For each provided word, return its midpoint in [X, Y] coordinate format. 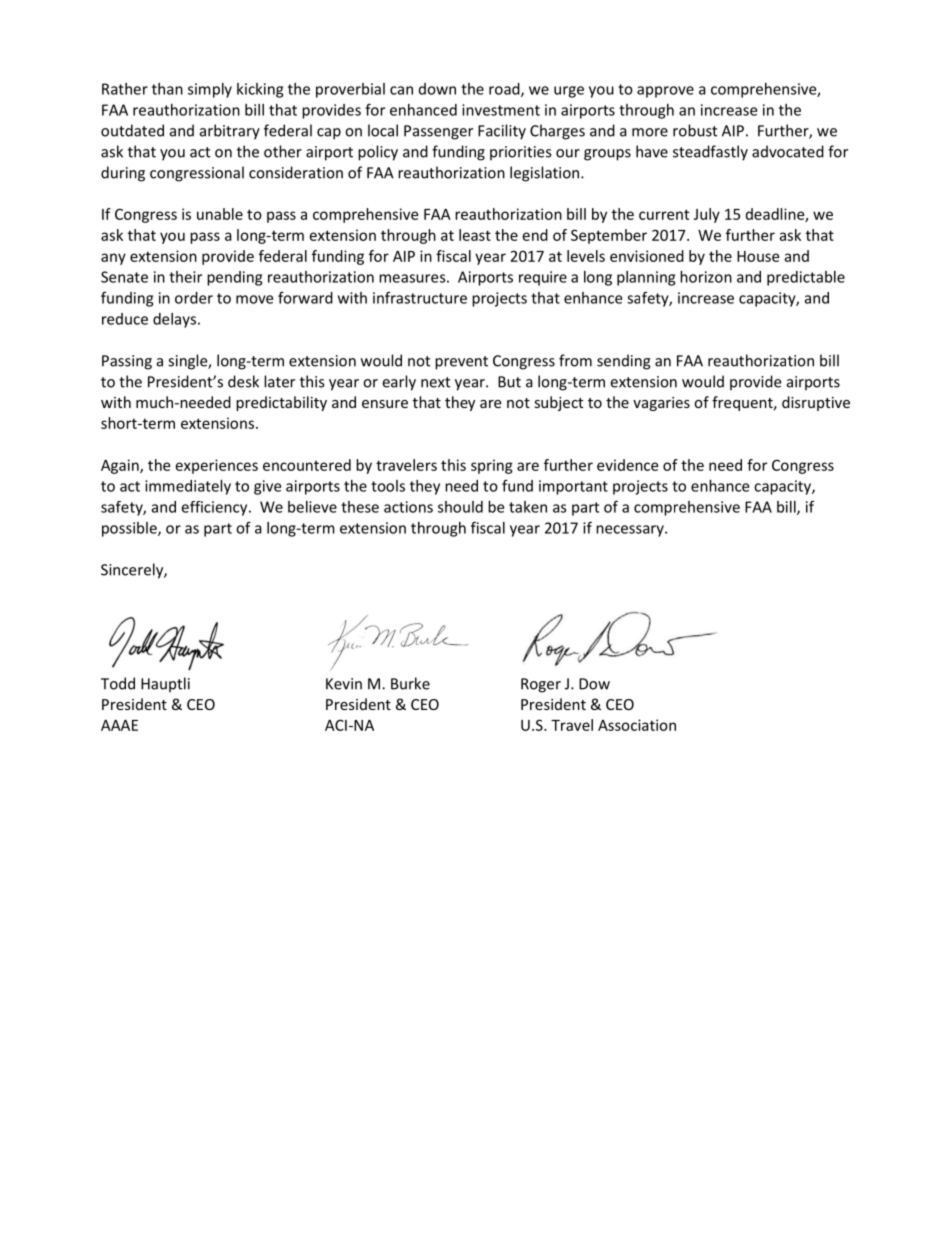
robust [695, 130]
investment [501, 110]
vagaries [661, 404]
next [435, 382]
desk [243, 381]
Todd [118, 683]
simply [210, 90]
